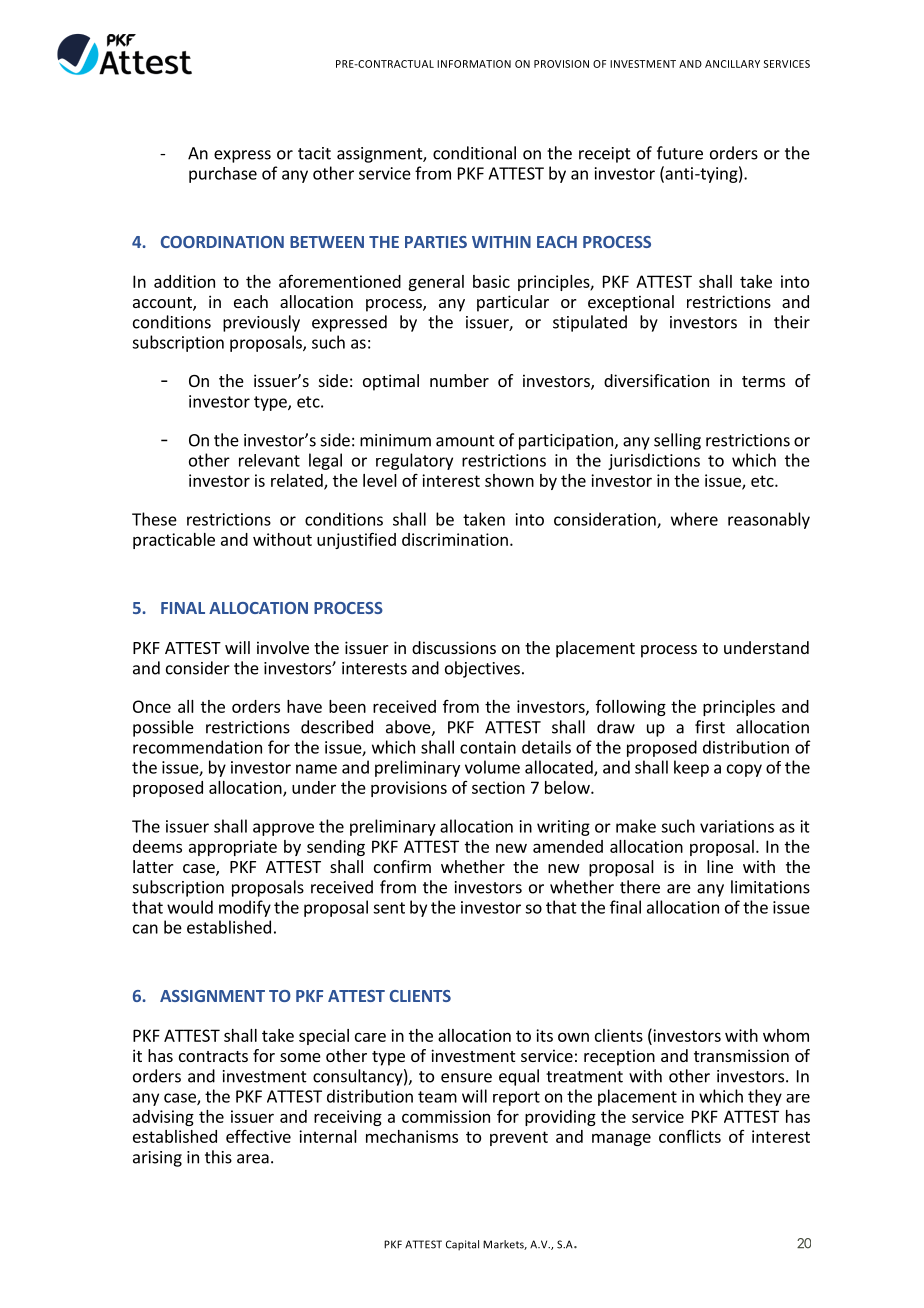 The height and width of the screenshot is (1308, 924). What do you see at coordinates (223, 175) in the screenshot?
I see `purchase` at bounding box center [223, 175].
